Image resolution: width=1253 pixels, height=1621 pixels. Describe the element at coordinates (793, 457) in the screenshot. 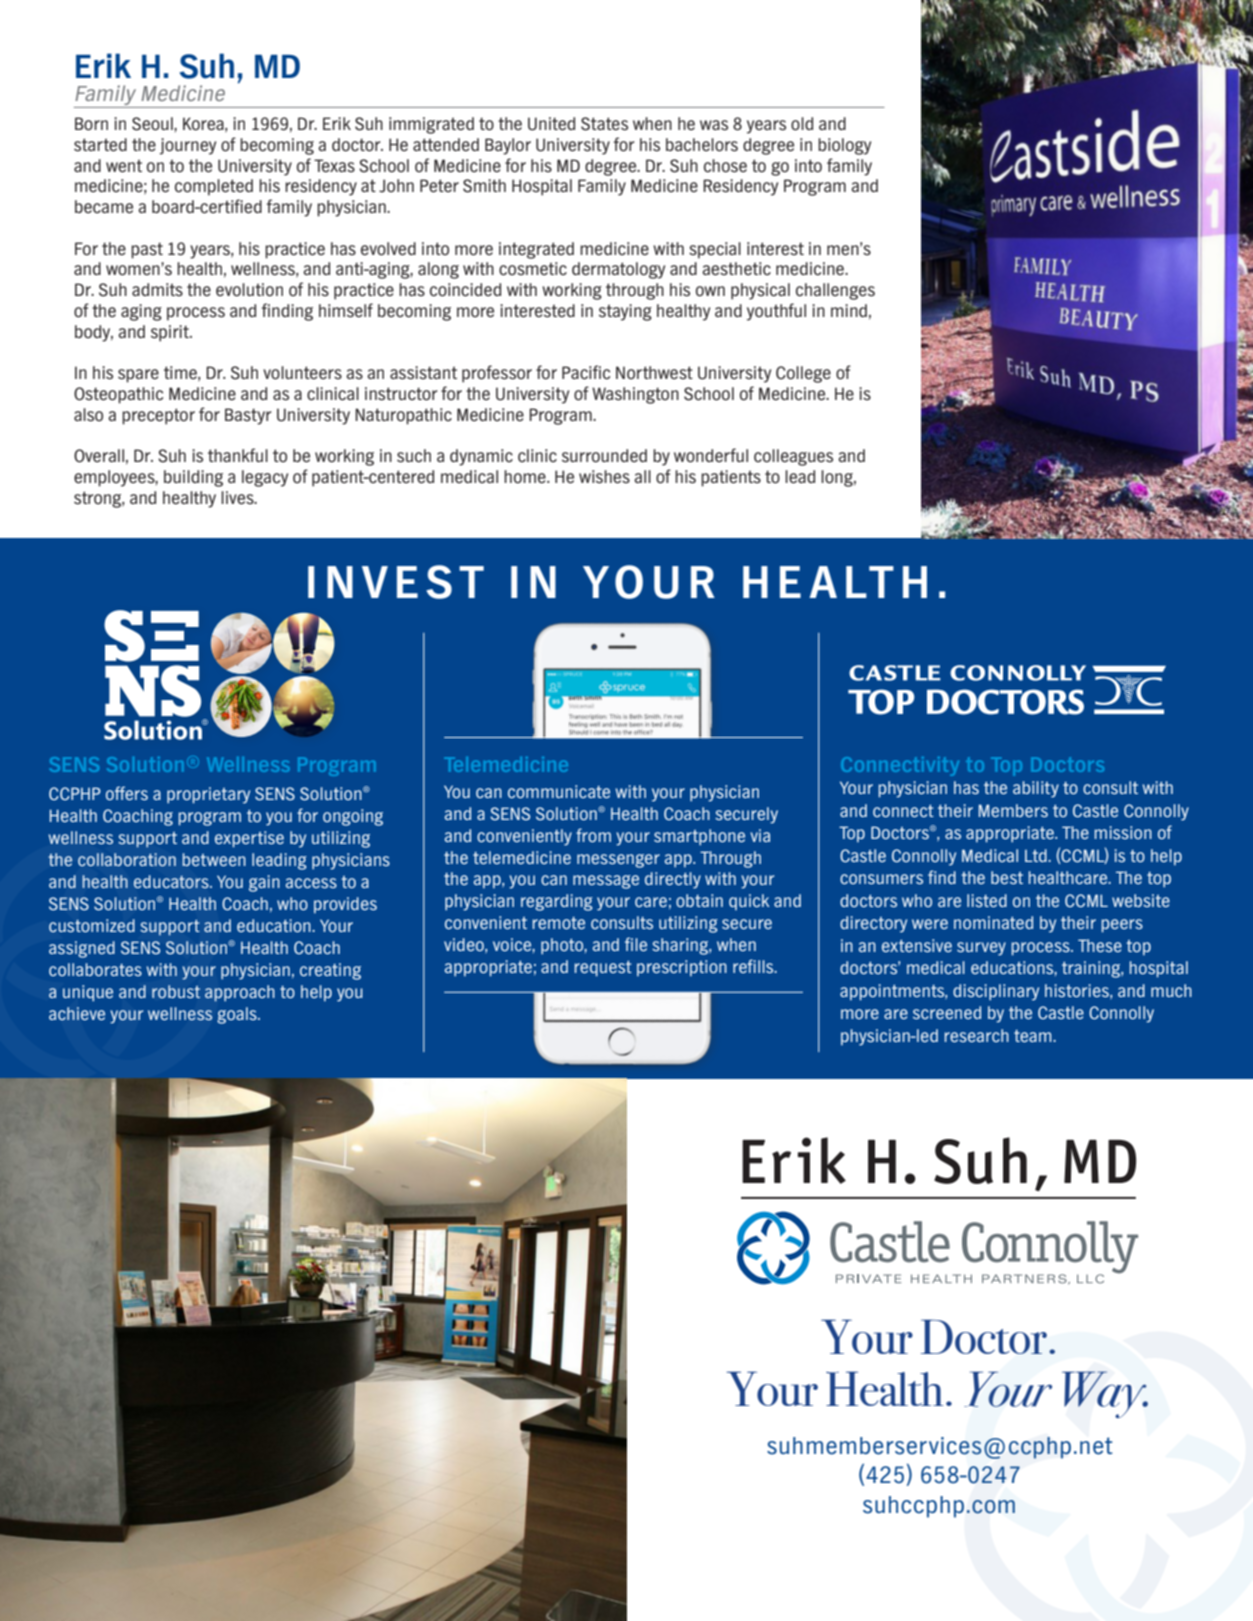

I see `colleagues` at that location.
